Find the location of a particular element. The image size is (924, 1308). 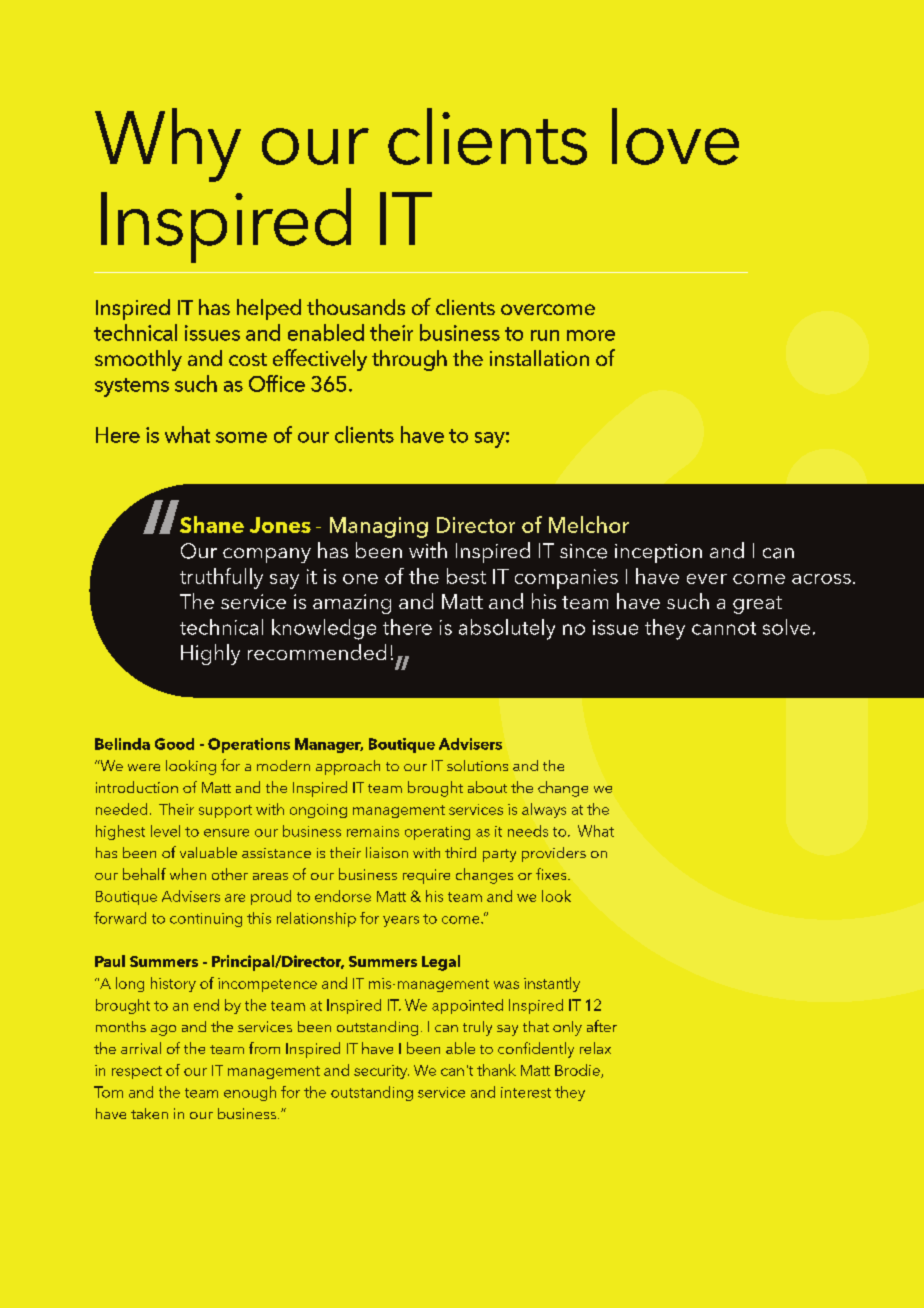

Why is located at coordinates (168, 145).
